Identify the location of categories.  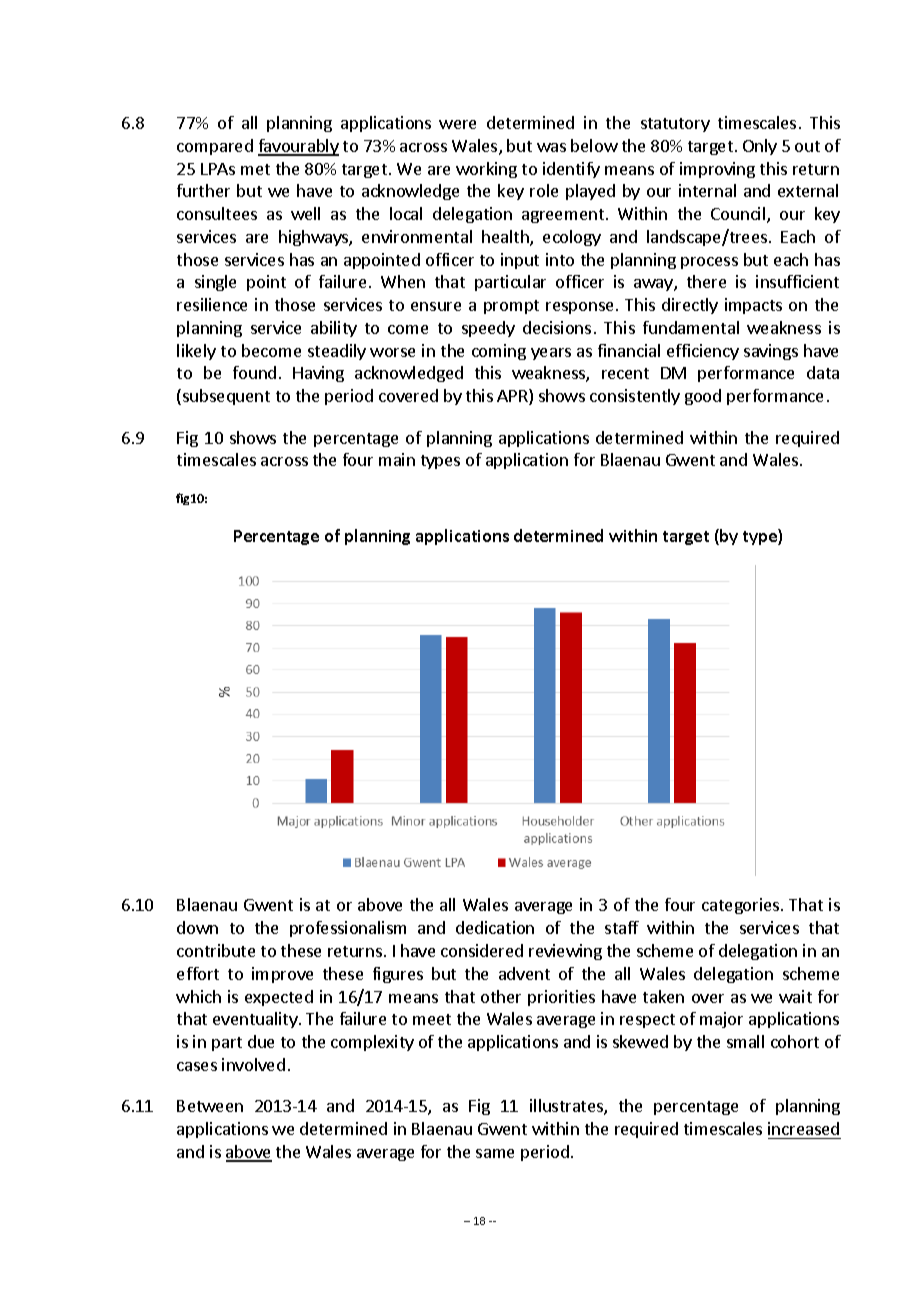
(742, 906).
